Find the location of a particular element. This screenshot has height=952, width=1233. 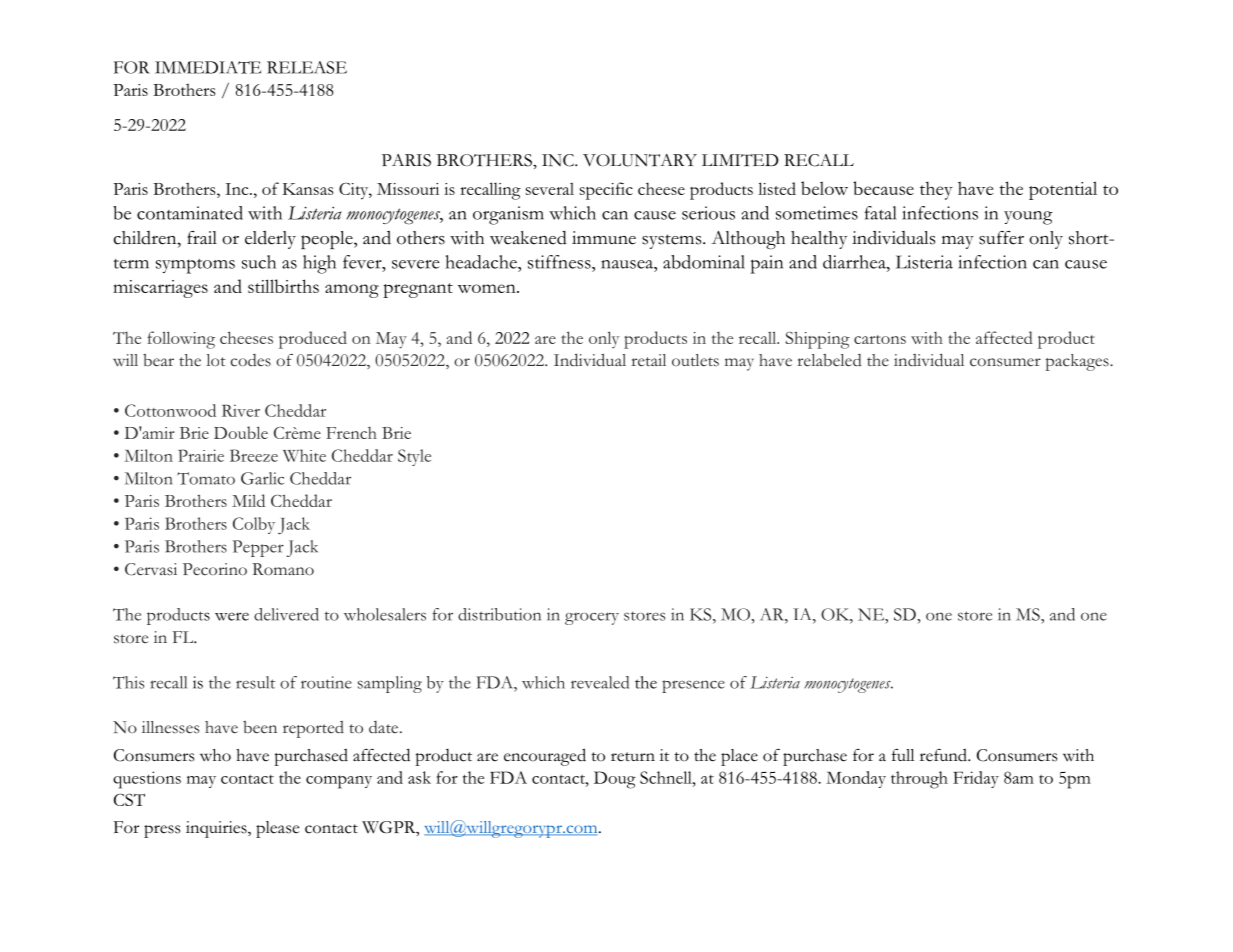

Friday is located at coordinates (976, 779).
